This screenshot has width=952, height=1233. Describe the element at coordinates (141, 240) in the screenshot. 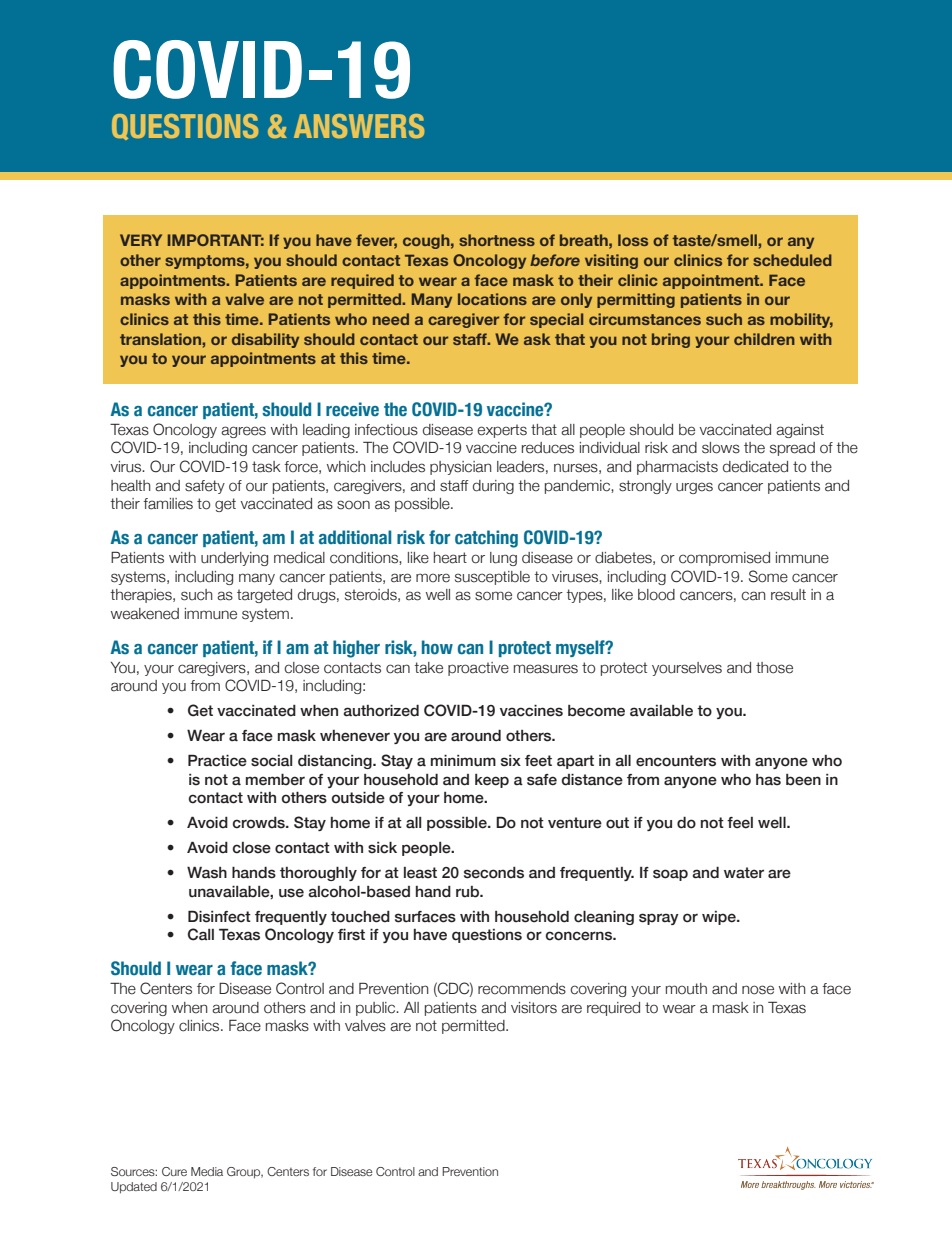

I see `VERY` at that location.
